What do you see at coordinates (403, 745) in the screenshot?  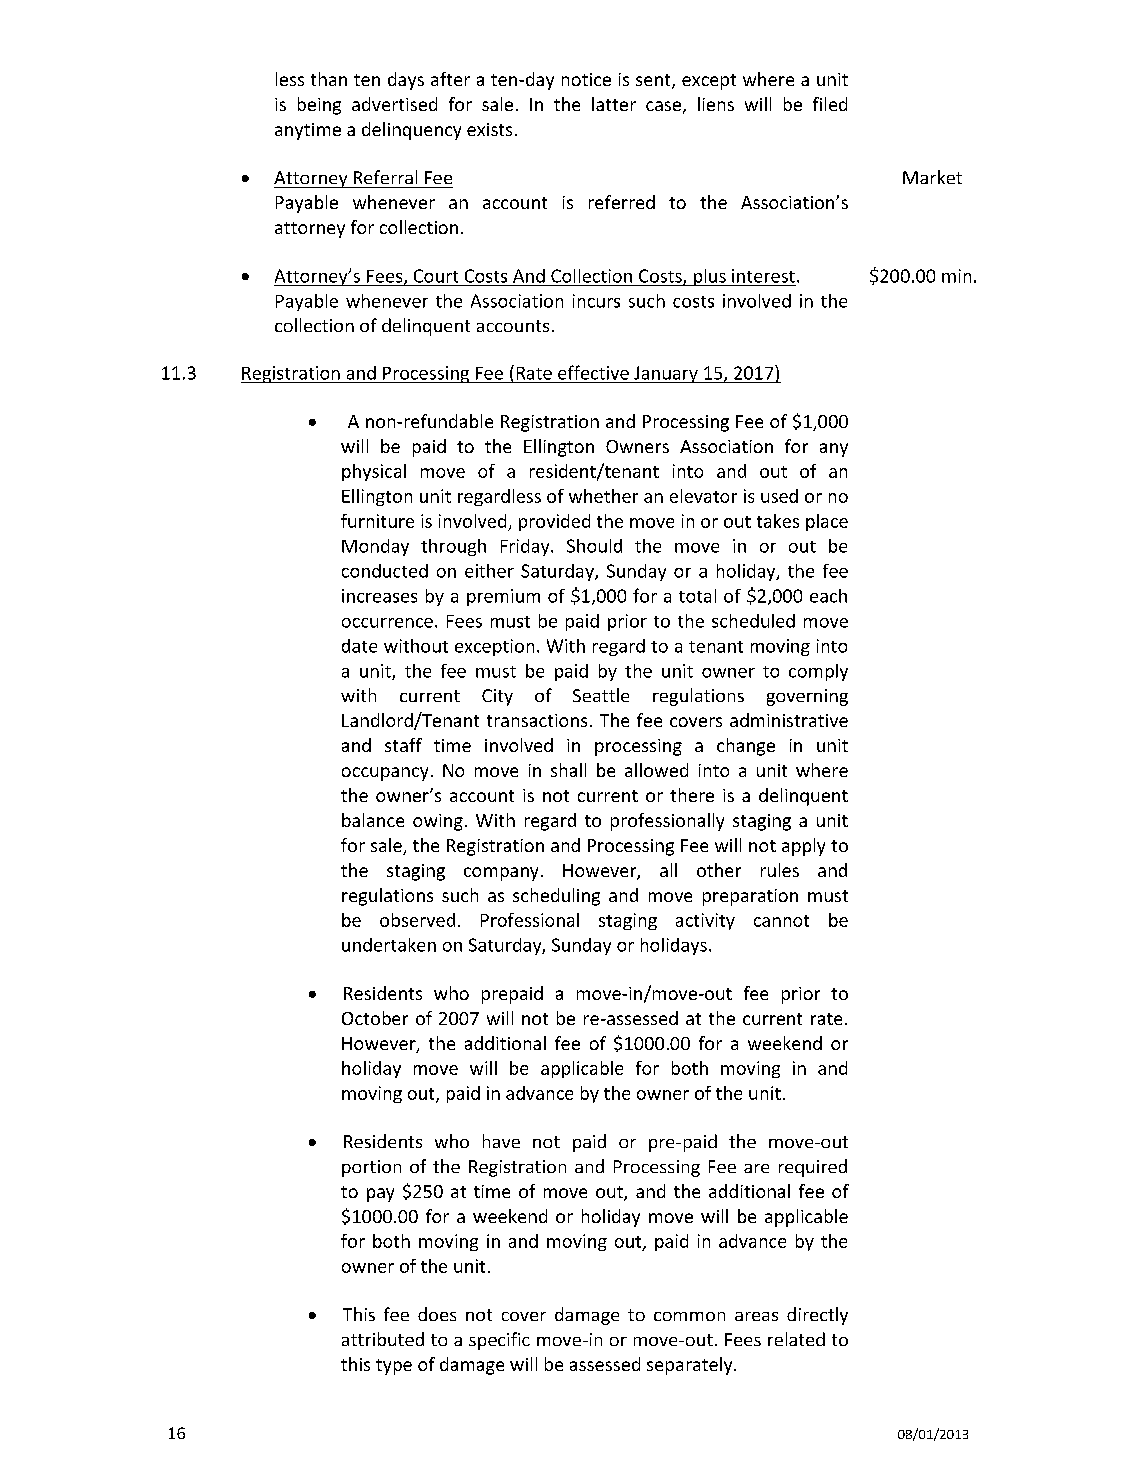 I see `staff` at bounding box center [403, 745].
